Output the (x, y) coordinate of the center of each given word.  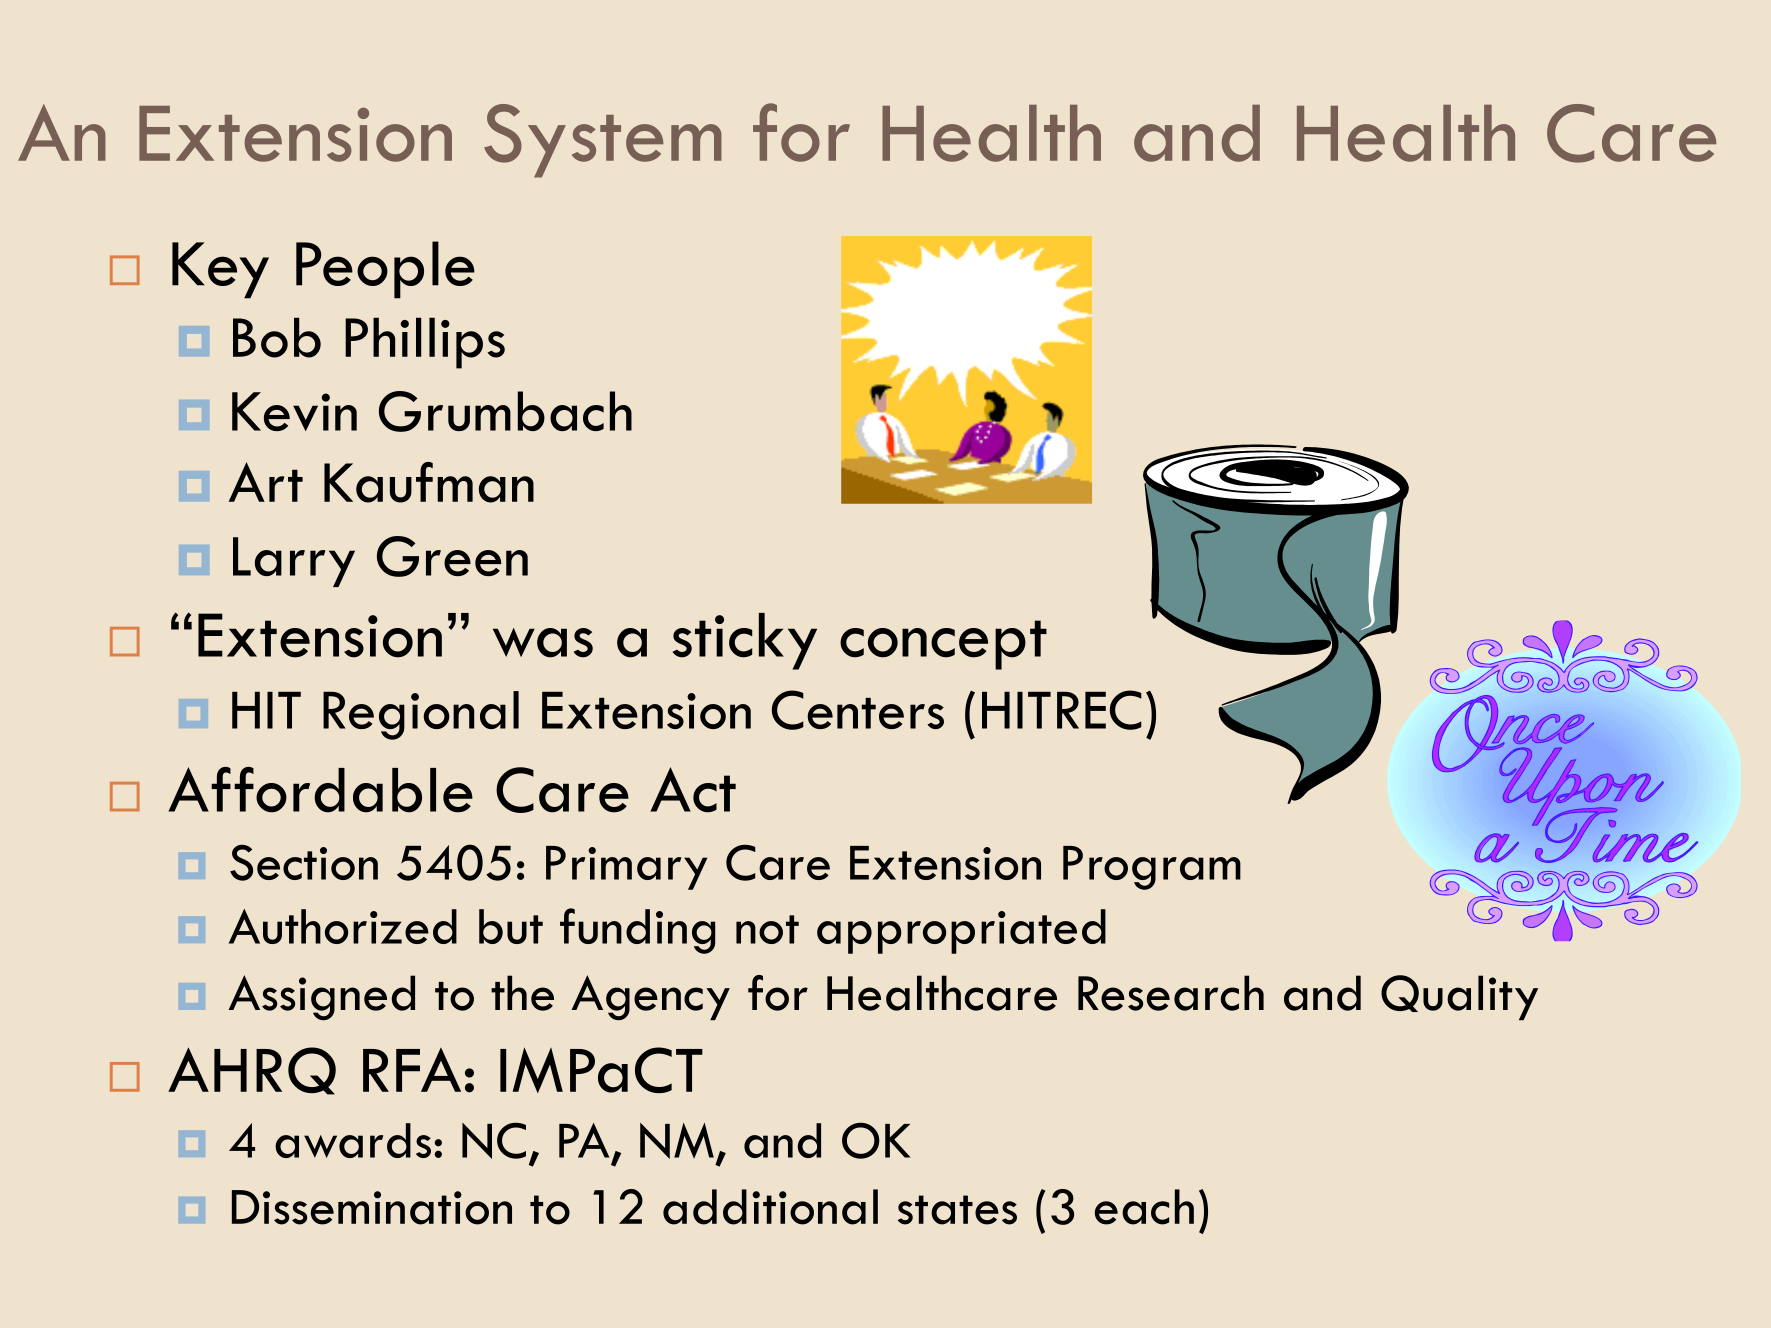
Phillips (425, 343)
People (385, 270)
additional (770, 1207)
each (1144, 1207)
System (603, 141)
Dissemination (372, 1207)
